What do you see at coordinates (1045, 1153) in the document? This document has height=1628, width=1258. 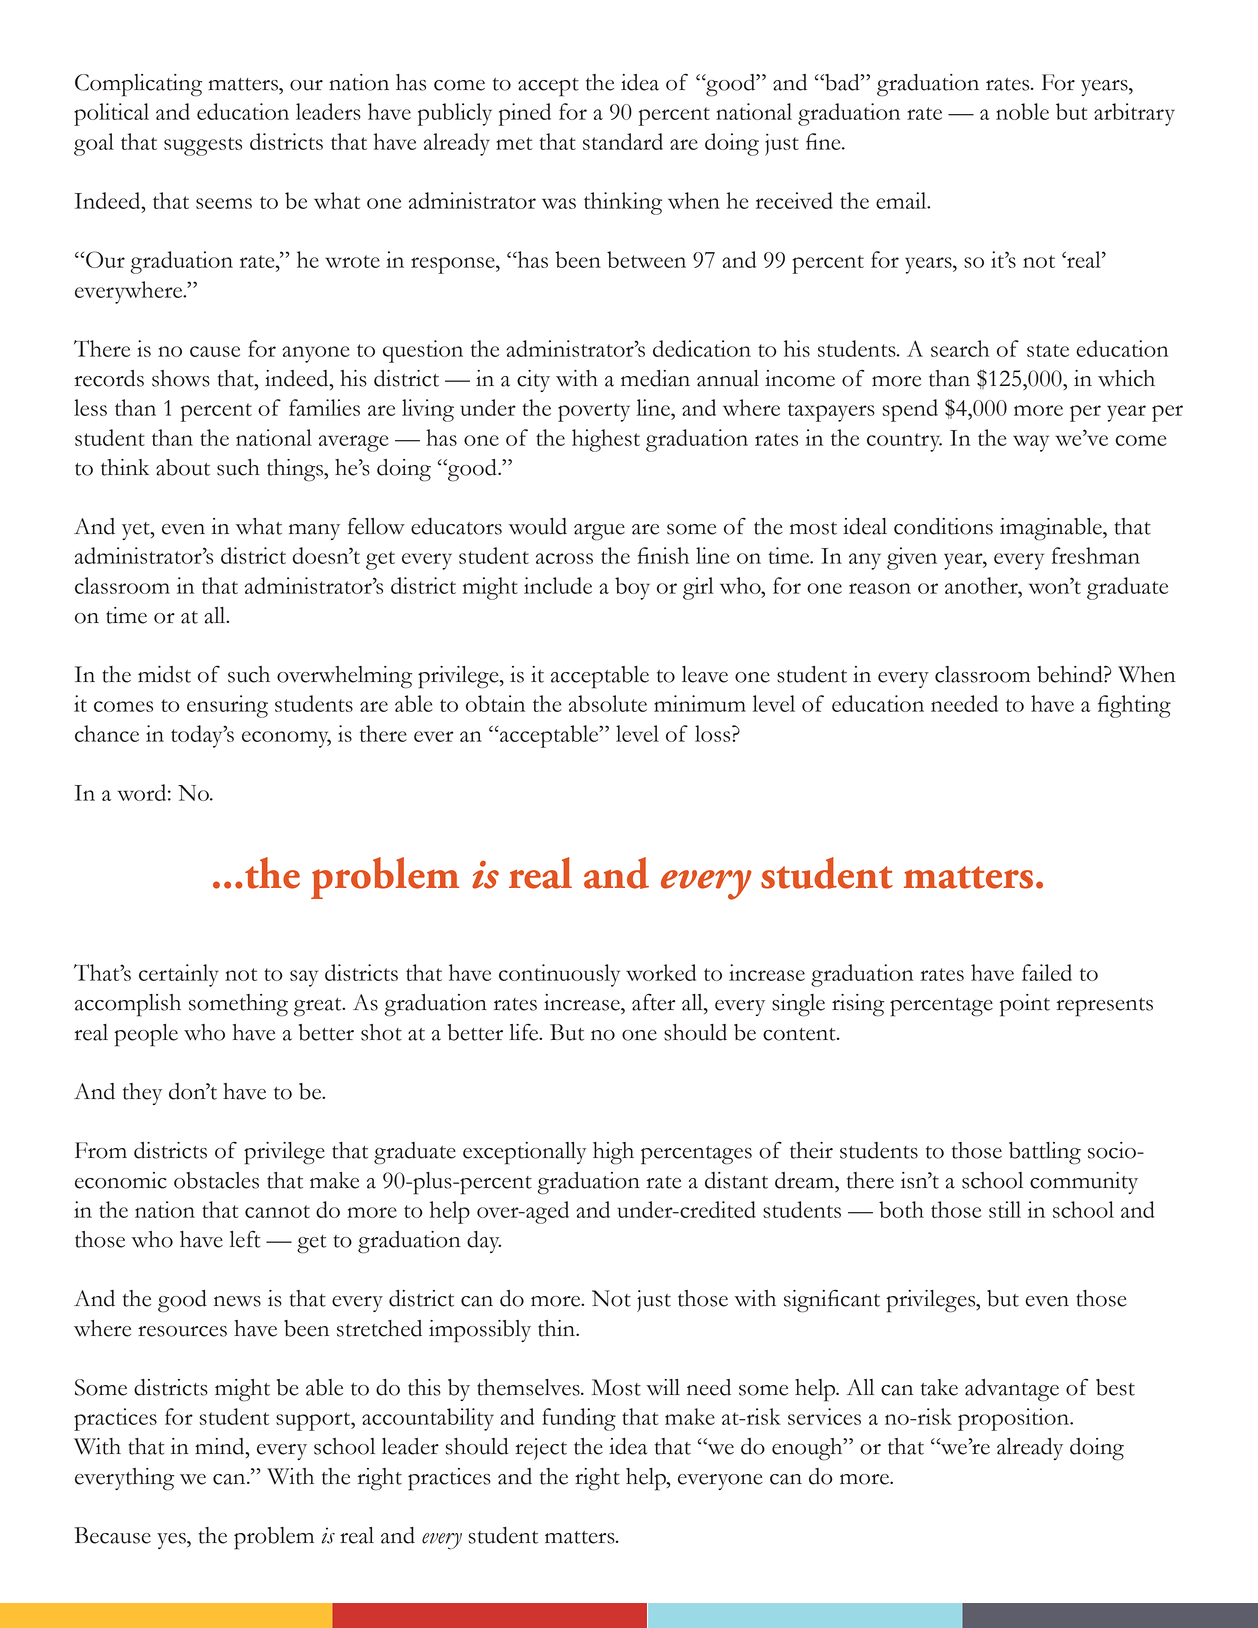 I see `battling` at bounding box center [1045, 1153].
